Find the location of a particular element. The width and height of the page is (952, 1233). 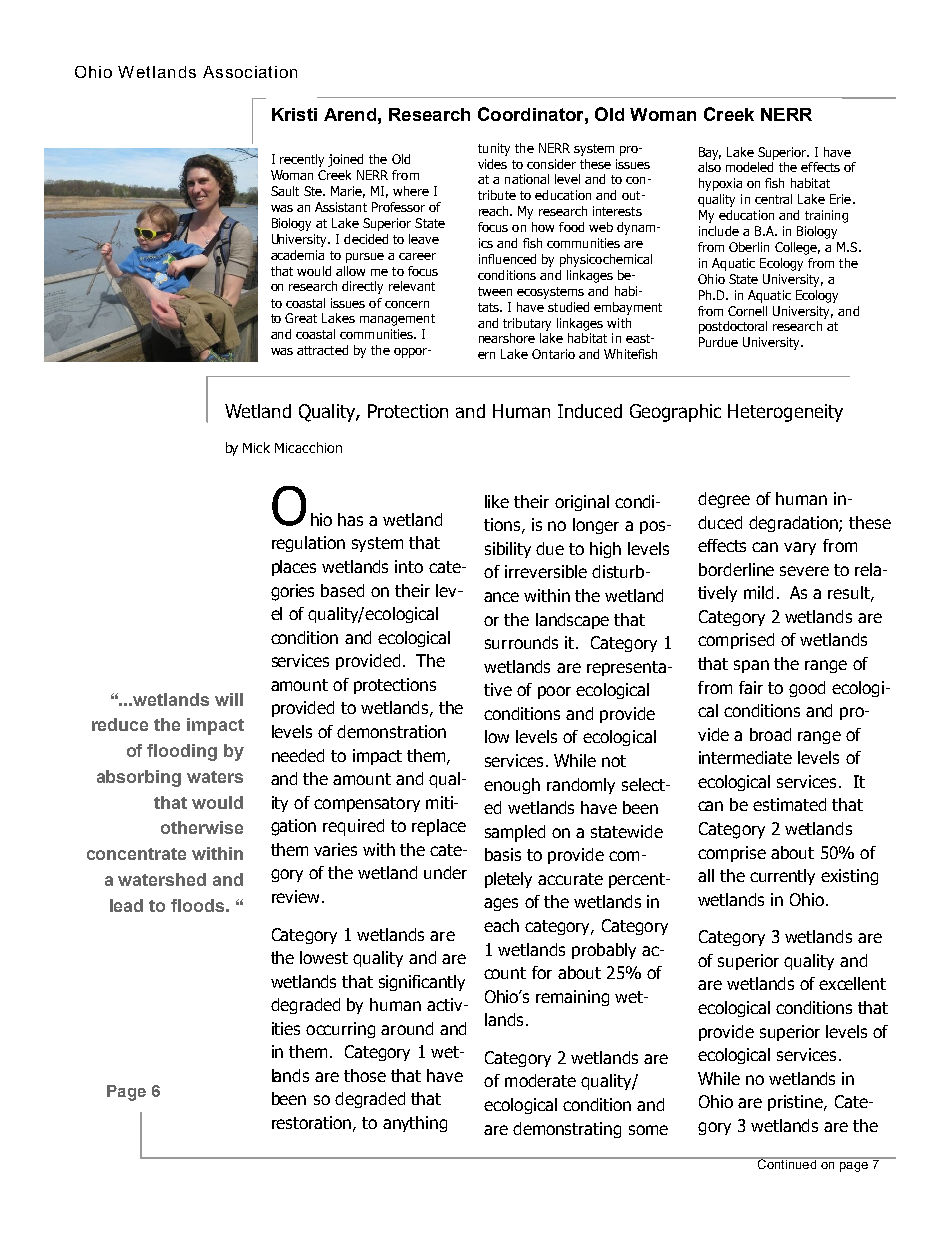

restoration is located at coordinates (311, 1122).
